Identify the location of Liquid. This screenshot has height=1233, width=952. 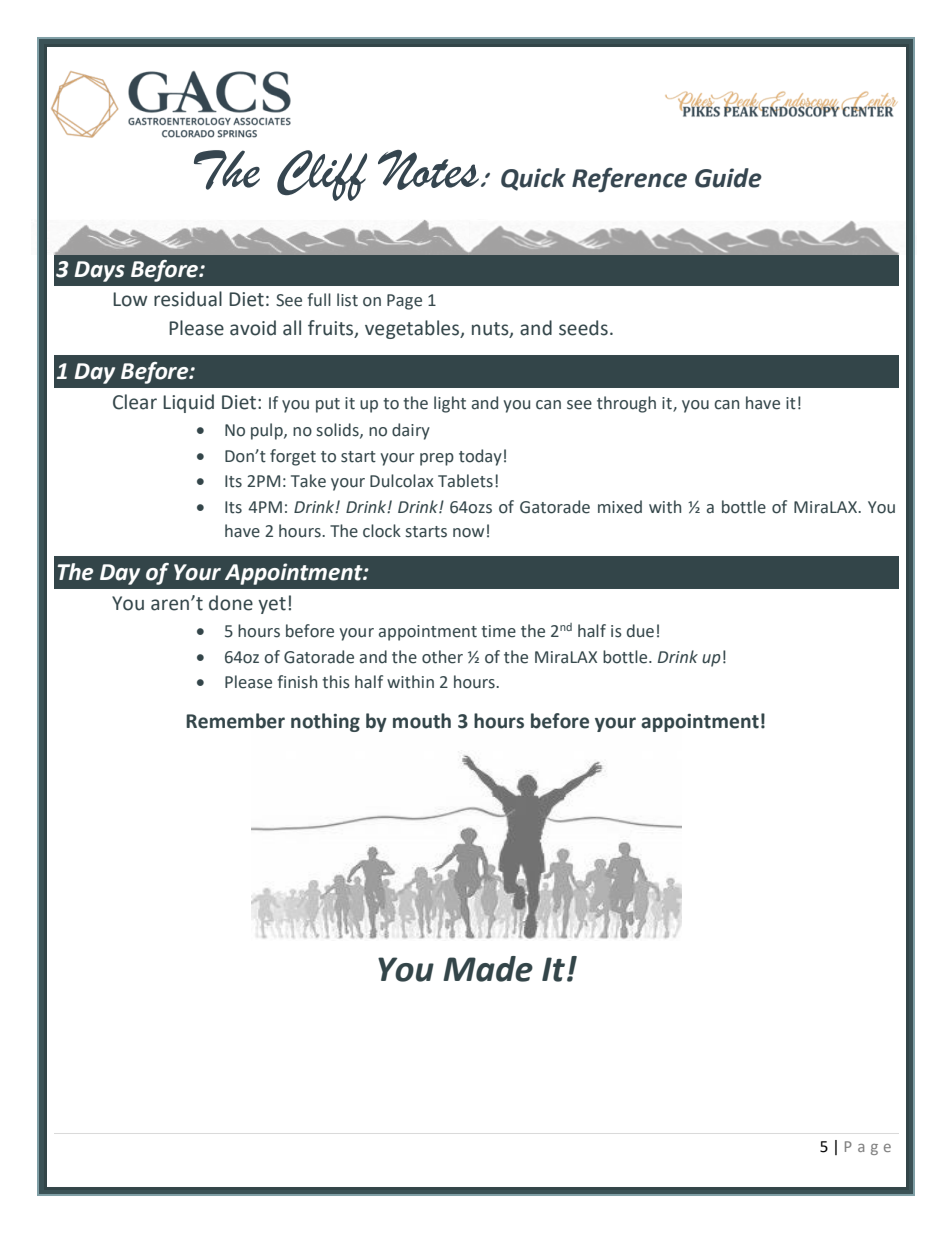
(188, 403).
